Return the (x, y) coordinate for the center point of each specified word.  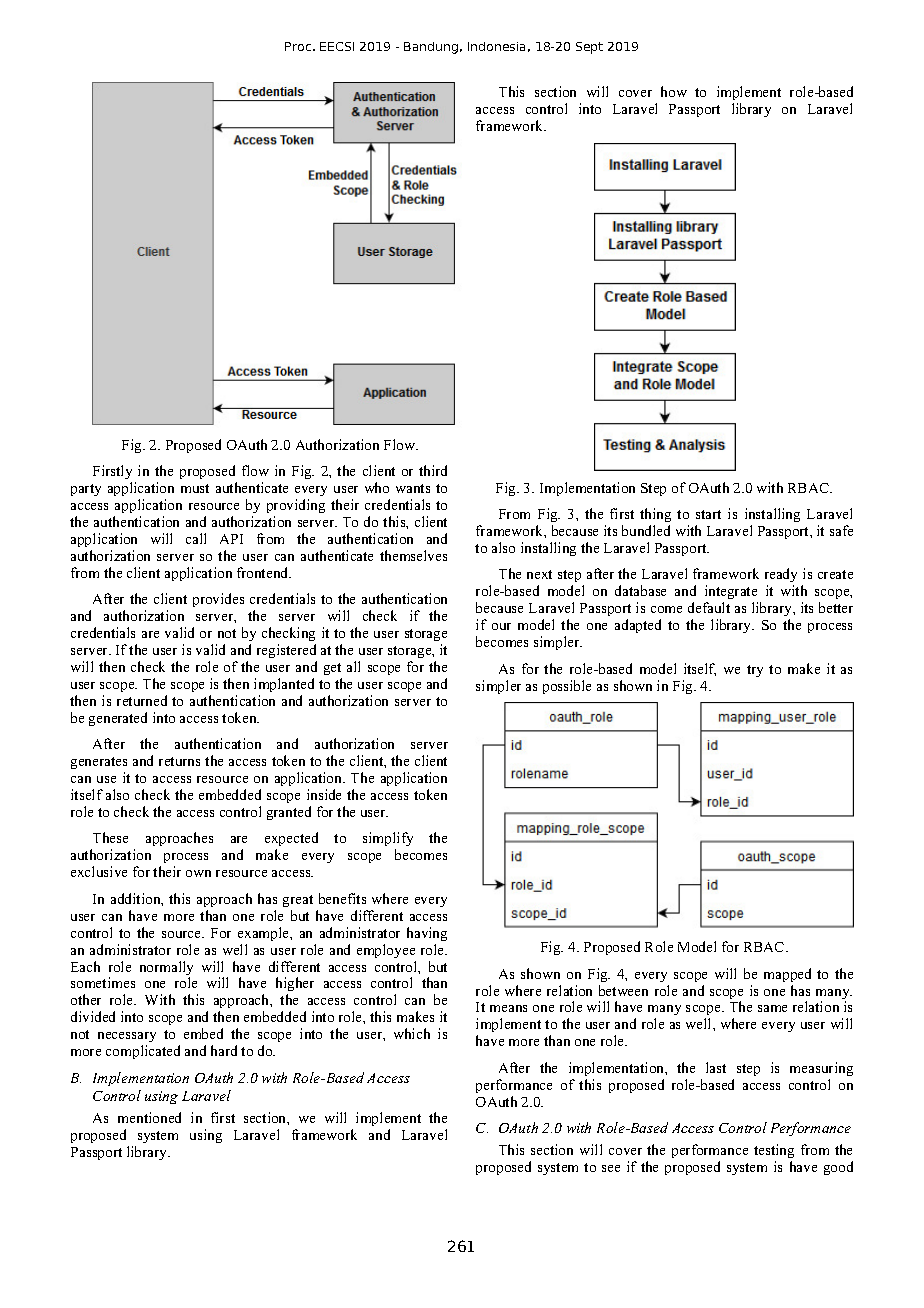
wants (413, 488)
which (412, 1033)
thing (655, 517)
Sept (589, 48)
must (195, 488)
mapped (787, 975)
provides (218, 600)
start (708, 514)
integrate (731, 594)
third (433, 470)
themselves (413, 555)
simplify (388, 841)
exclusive (99, 871)
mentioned (149, 1117)
